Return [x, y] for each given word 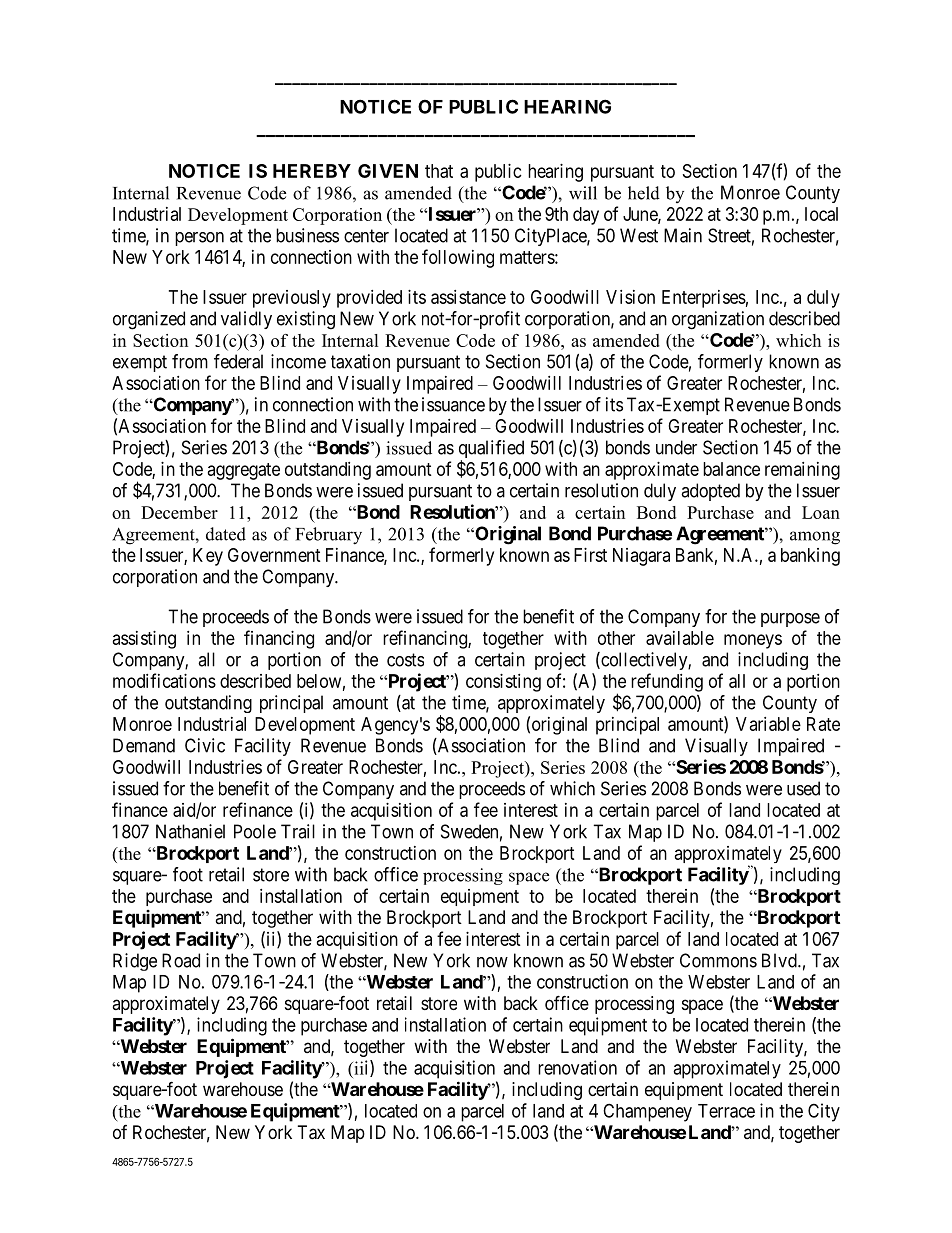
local [821, 214]
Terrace [726, 1111]
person [199, 239]
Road [181, 960]
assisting [144, 640]
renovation [577, 1067]
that [439, 171]
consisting [503, 683]
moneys [753, 641]
